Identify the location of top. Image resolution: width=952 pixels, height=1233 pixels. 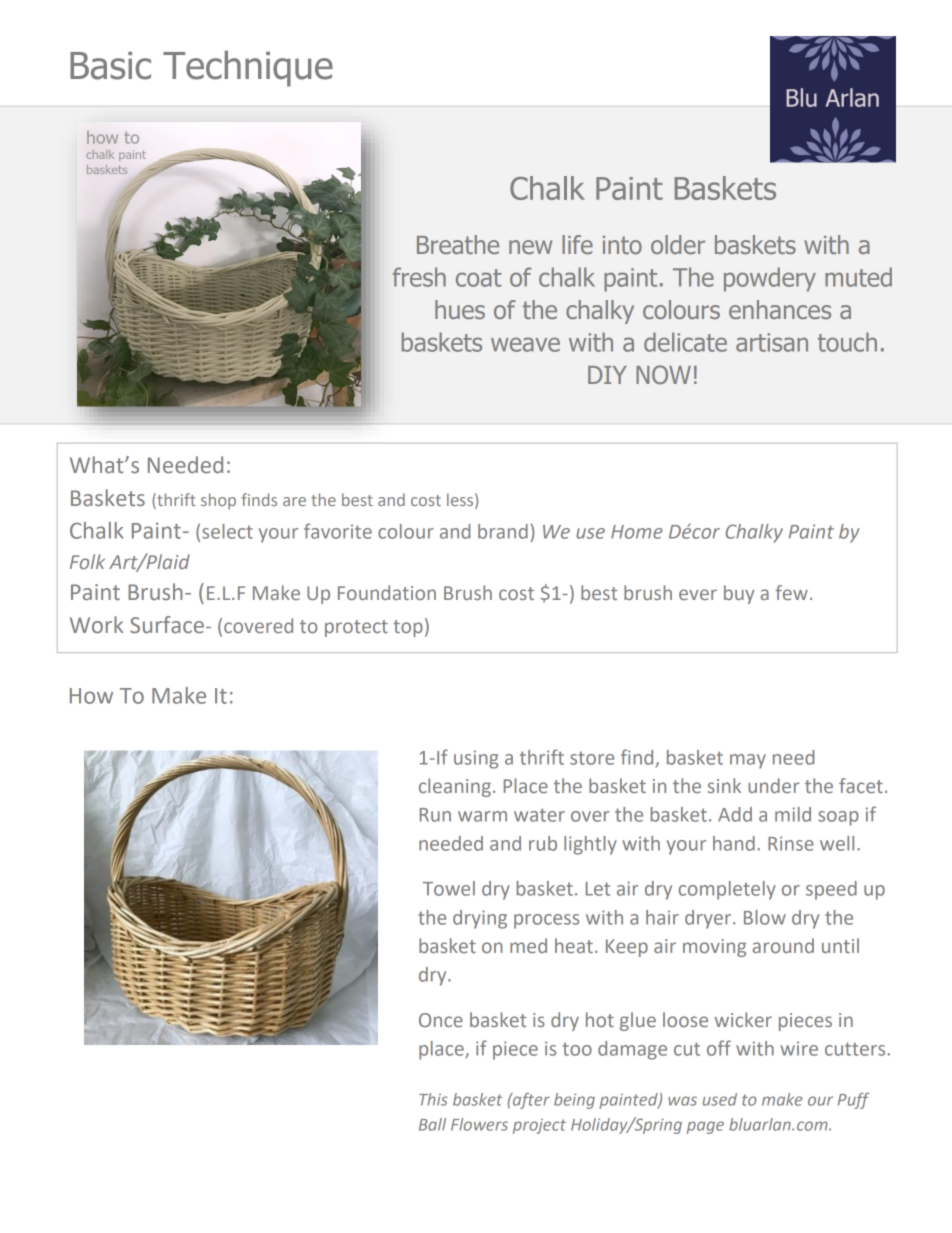
(408, 628).
